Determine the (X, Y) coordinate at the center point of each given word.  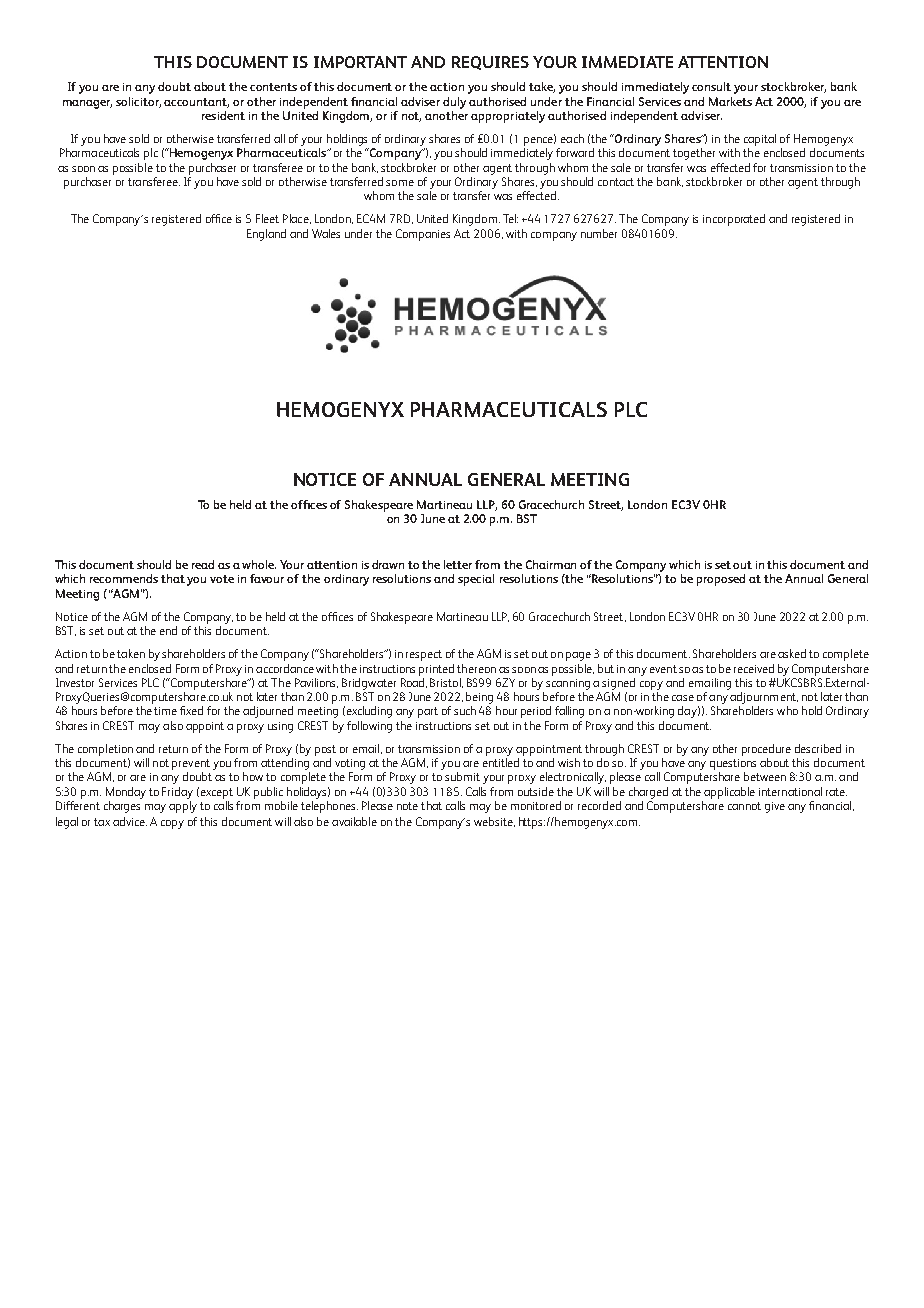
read (203, 564)
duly (454, 103)
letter (458, 564)
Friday (177, 793)
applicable (729, 793)
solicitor (138, 102)
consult (711, 86)
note (407, 806)
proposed (721, 580)
